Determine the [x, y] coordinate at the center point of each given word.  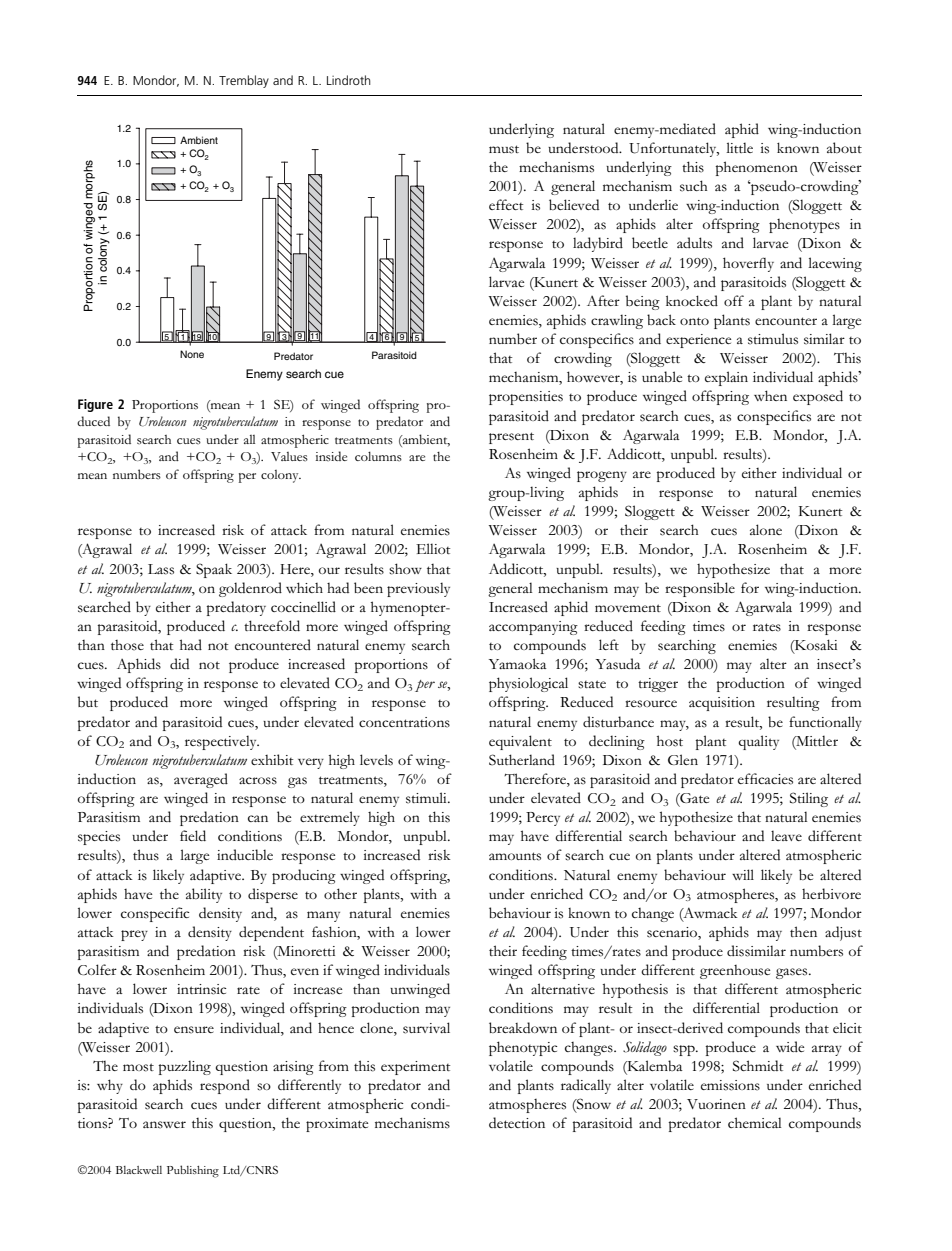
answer [164, 1125]
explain [726, 378]
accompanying [533, 628]
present [511, 438]
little [739, 147]
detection [517, 1122]
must [504, 149]
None [192, 354]
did [179, 663]
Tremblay [244, 81]
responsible [700, 589]
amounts [515, 856]
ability [204, 895]
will [743, 874]
